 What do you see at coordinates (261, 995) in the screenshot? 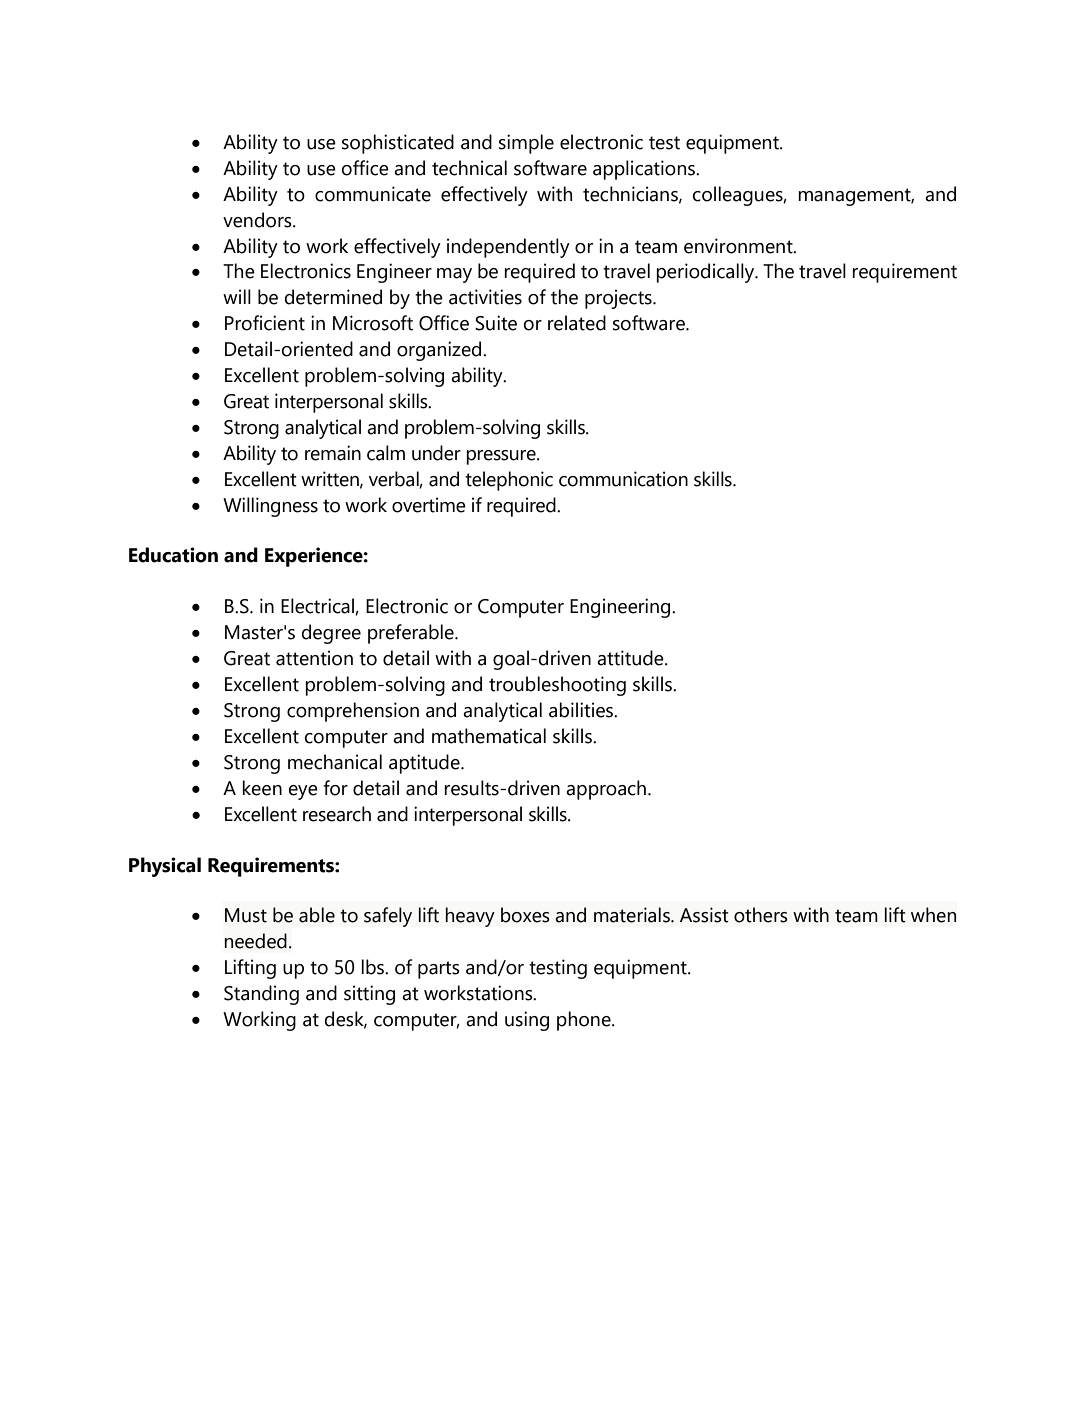
I see `Standing` at bounding box center [261, 995].
